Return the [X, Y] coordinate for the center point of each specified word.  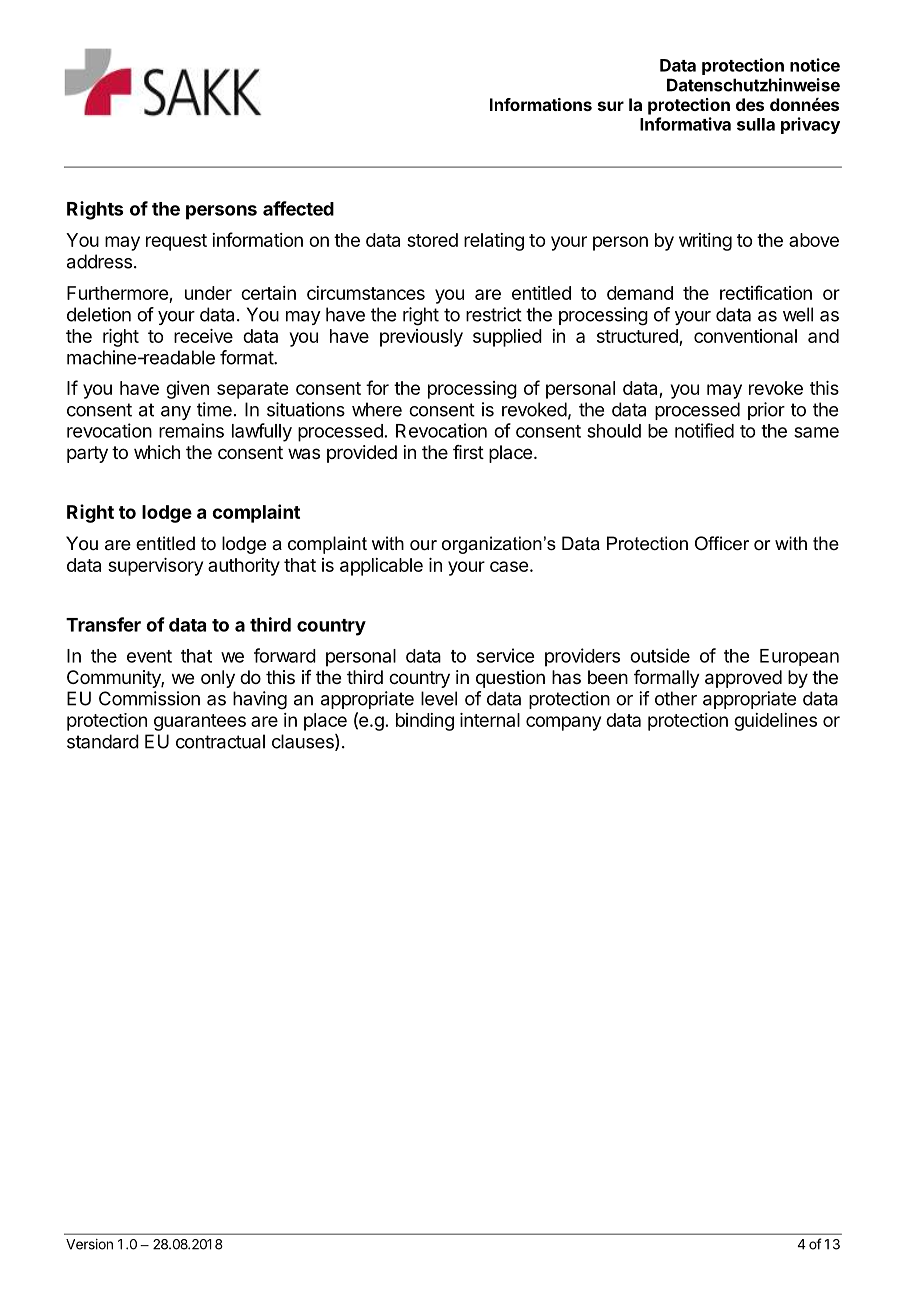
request [176, 242]
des [750, 104]
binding [425, 722]
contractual [220, 741]
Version [89, 1244]
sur [611, 106]
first [468, 452]
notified [704, 430]
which [157, 452]
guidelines [775, 722]
